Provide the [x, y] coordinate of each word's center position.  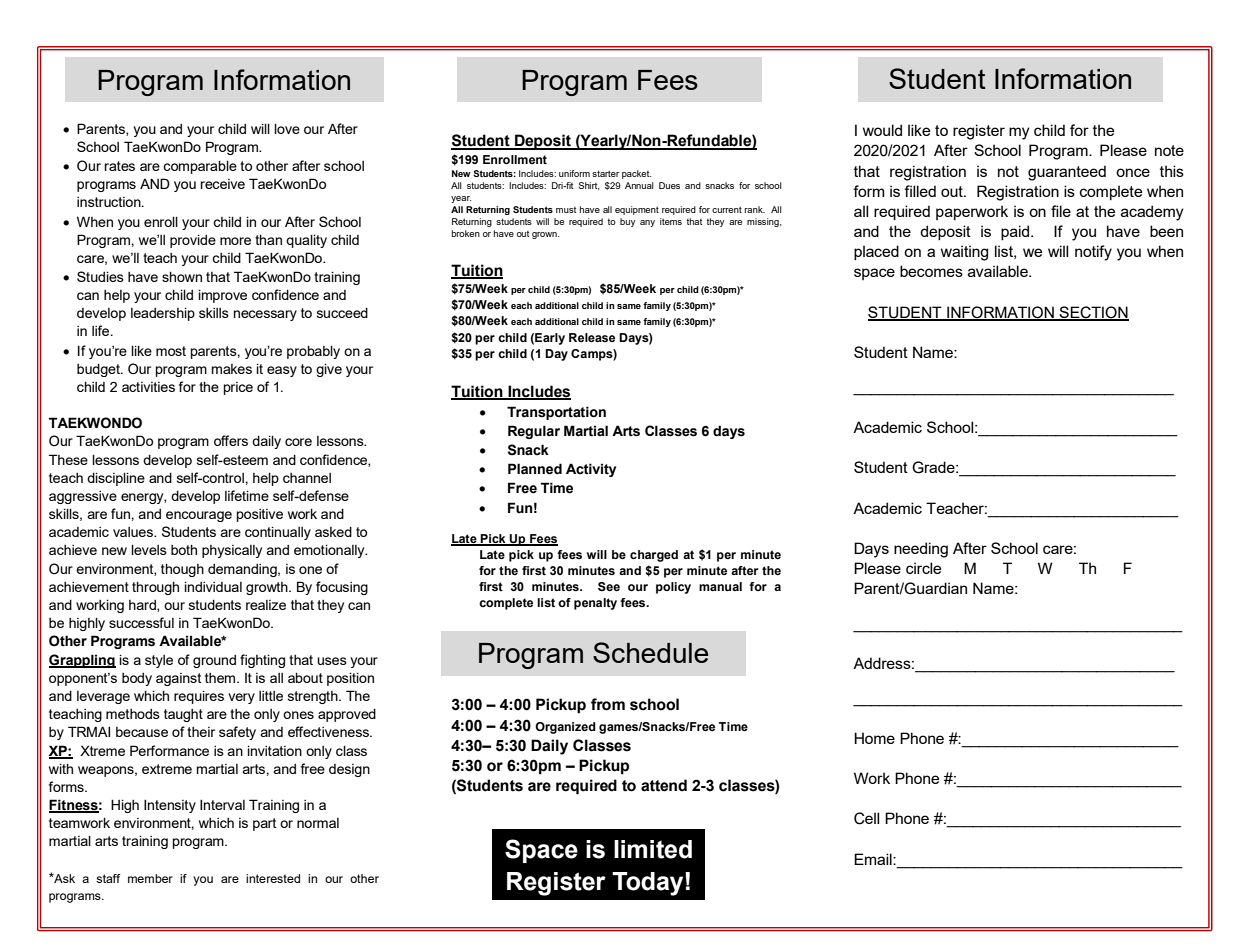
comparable [200, 167]
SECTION [1093, 313]
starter [605, 173]
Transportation [556, 413]
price [238, 388]
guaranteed [1067, 173]
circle [923, 568]
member [150, 878]
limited [653, 849]
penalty [595, 604]
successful [141, 622]
